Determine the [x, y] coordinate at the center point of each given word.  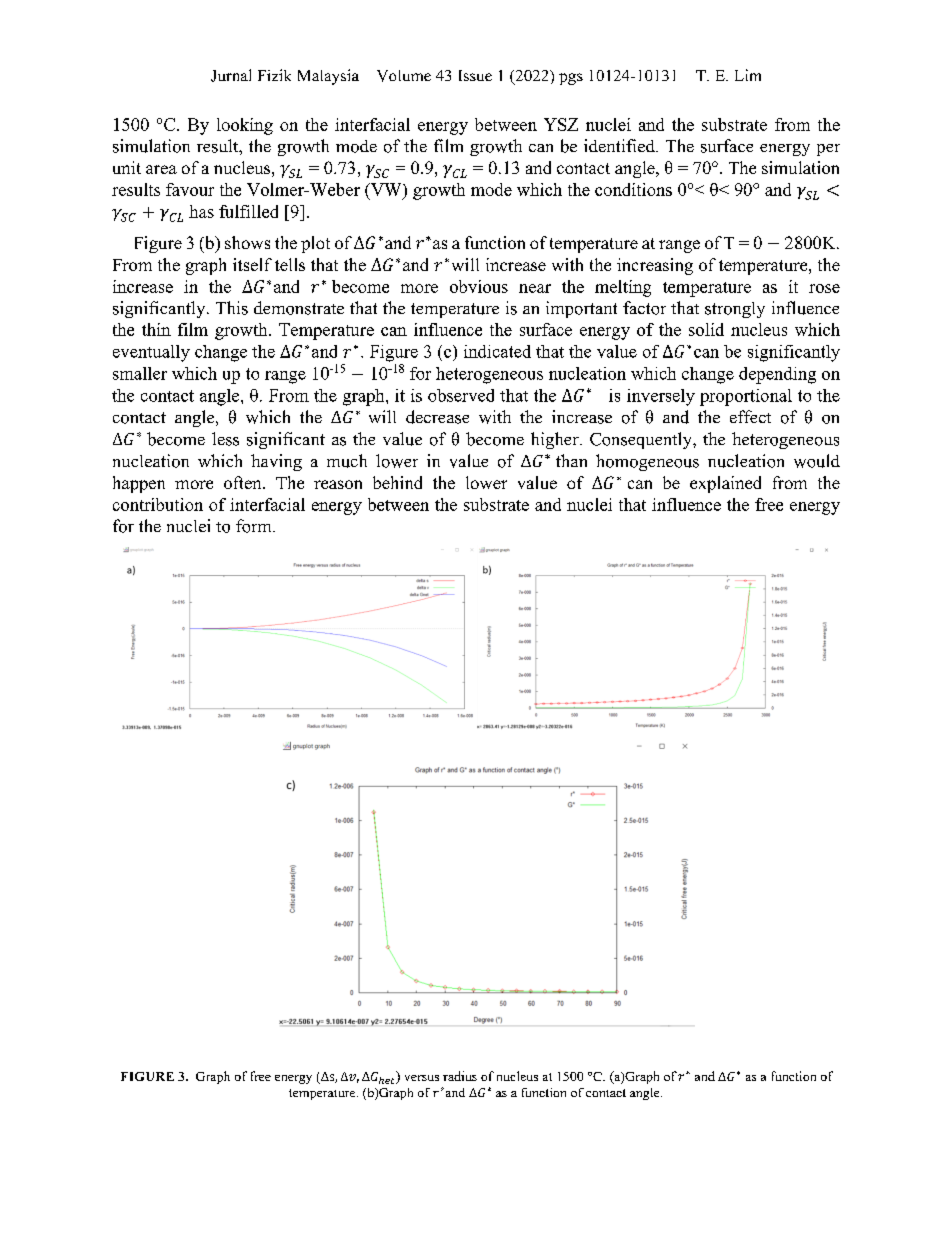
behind [397, 482]
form [255, 526]
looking [245, 126]
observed [461, 395]
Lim [748, 75]
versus [422, 1078]
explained [725, 484]
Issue [475, 75]
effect [750, 416]
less [225, 439]
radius [460, 1076]
